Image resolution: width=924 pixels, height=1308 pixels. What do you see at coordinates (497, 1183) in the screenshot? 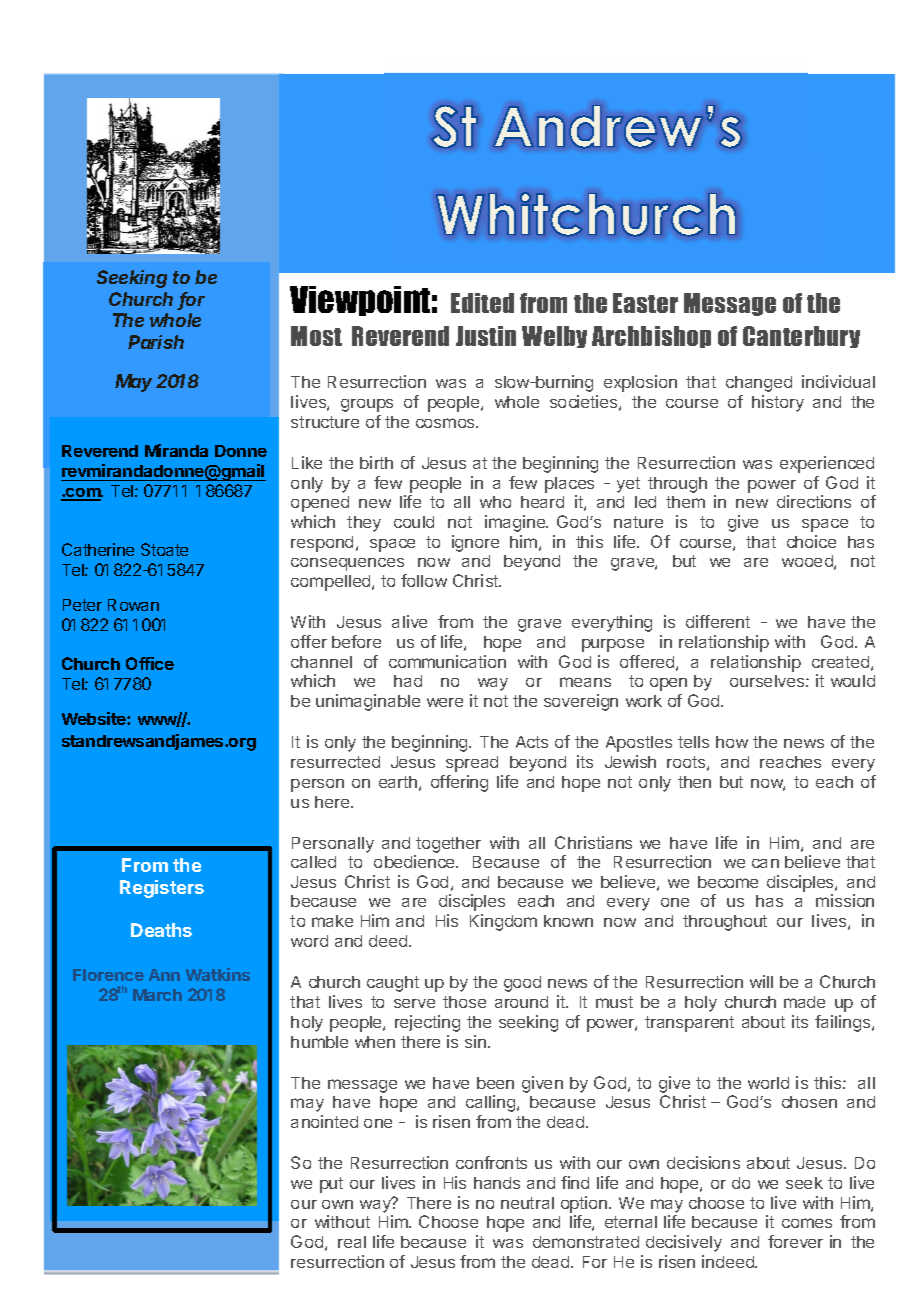
I see `hands` at bounding box center [497, 1183].
